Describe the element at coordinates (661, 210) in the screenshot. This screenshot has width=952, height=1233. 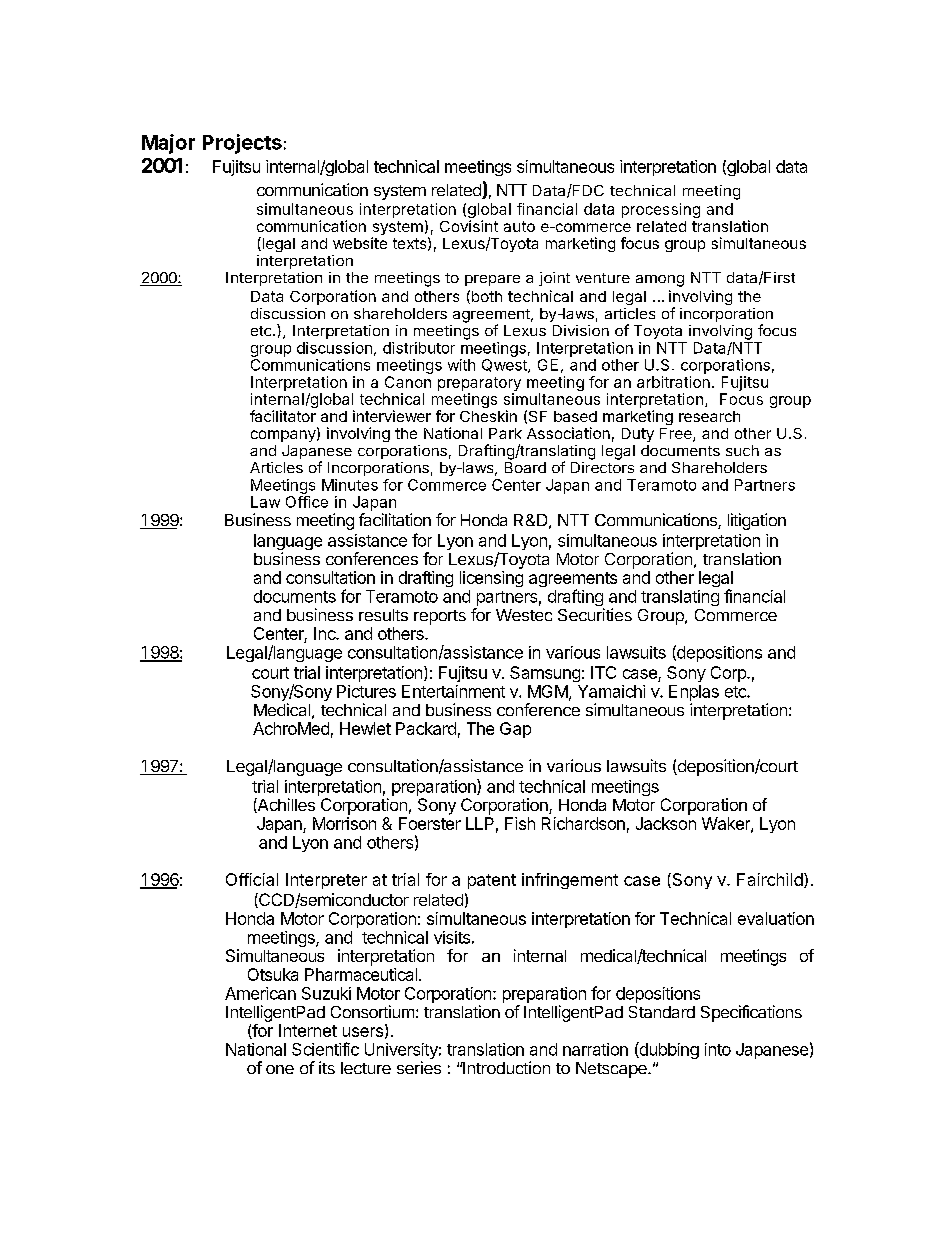
I see `processing` at that location.
